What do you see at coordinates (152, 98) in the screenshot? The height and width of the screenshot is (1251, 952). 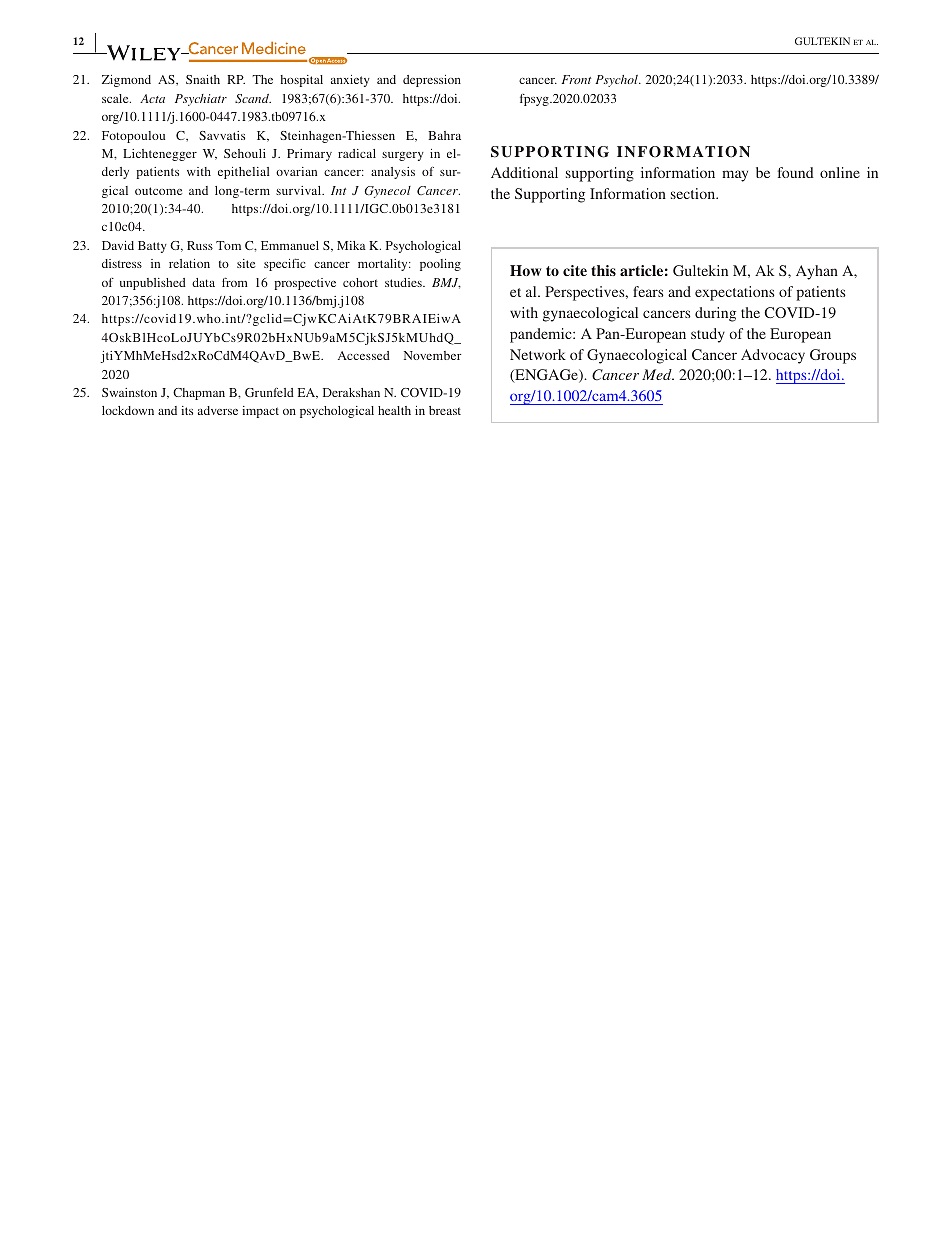 I see `Acta` at bounding box center [152, 98].
